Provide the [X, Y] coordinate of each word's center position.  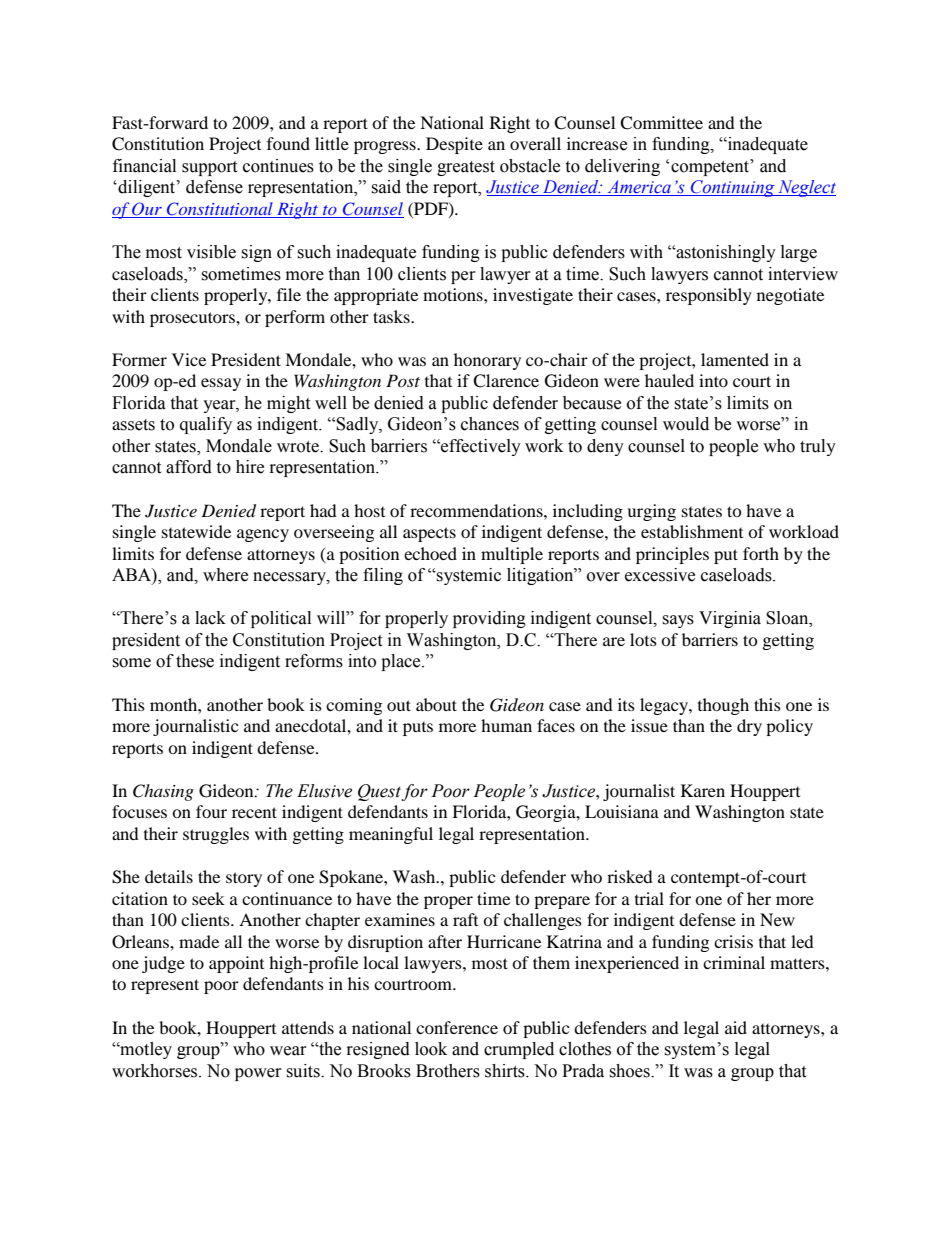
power [258, 1074]
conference [457, 1027]
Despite [454, 145]
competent [711, 167]
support [209, 168]
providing [489, 619]
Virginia [730, 619]
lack [210, 618]
